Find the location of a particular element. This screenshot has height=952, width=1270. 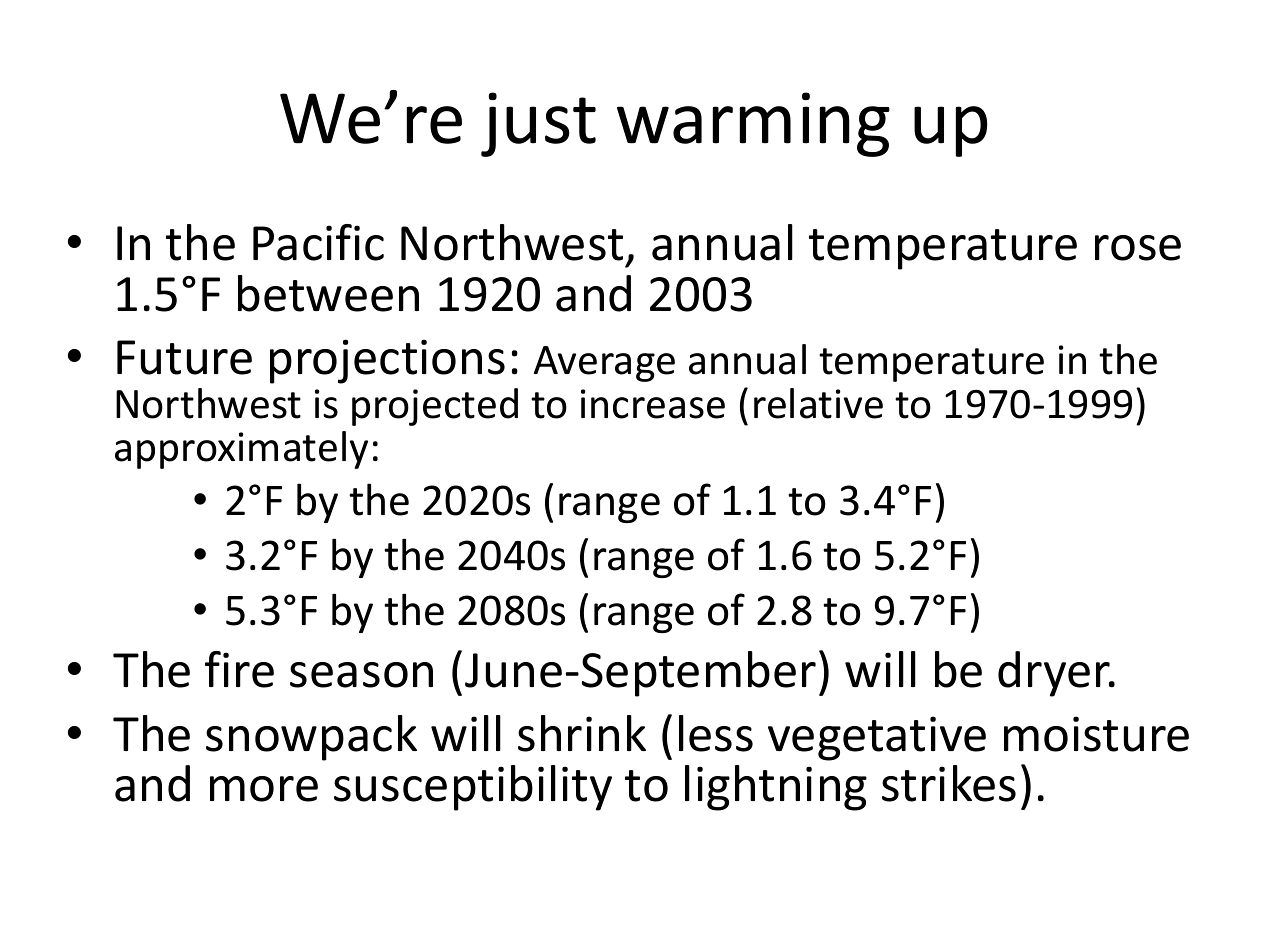

season is located at coordinates (361, 675).
